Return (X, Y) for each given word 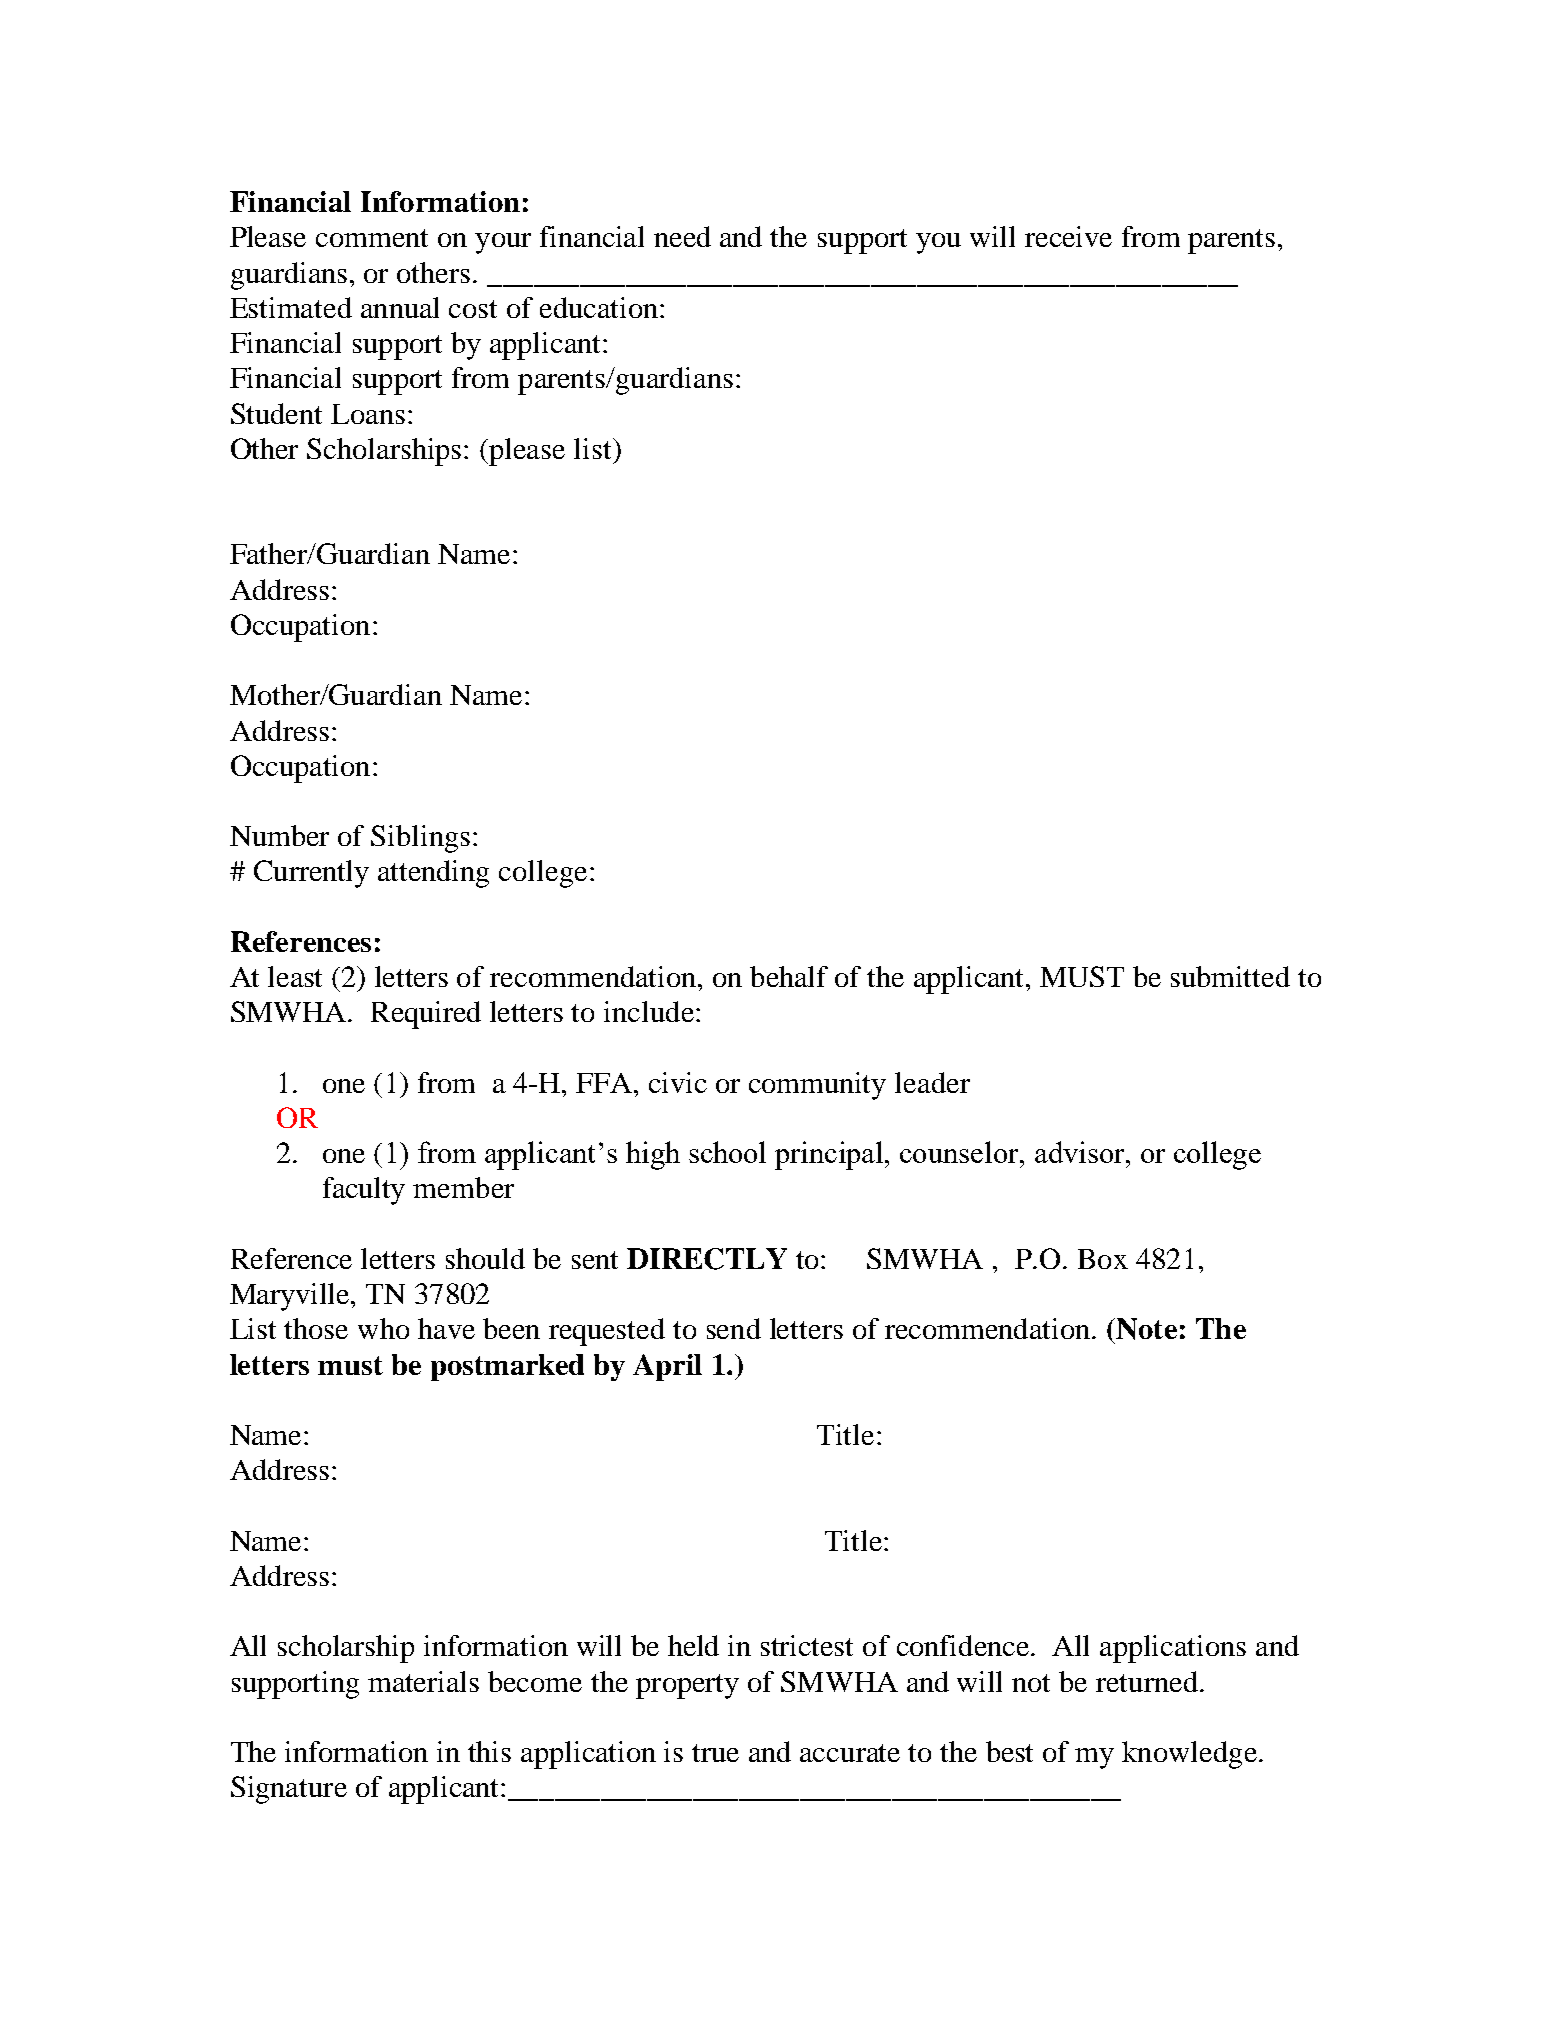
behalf (789, 976)
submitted (1230, 976)
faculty (364, 1191)
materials (423, 1681)
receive (1068, 236)
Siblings (420, 839)
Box (1103, 1259)
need (682, 236)
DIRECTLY (707, 1259)
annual (400, 307)
